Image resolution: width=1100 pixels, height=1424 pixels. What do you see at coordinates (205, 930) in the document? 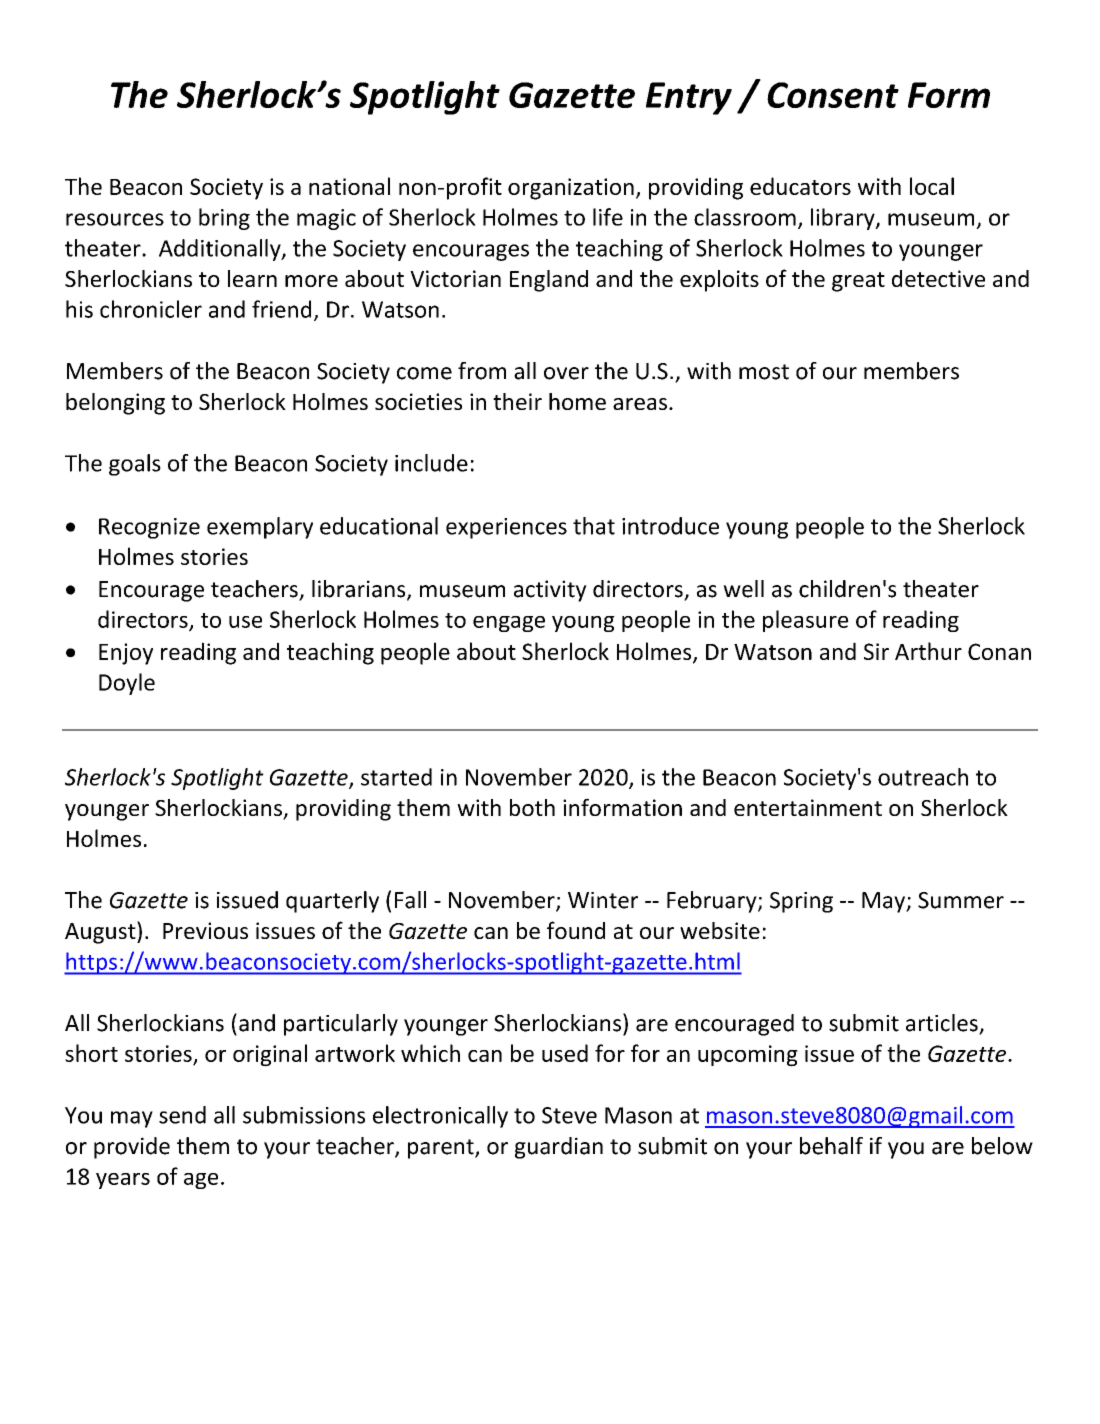
I see `Previous` at bounding box center [205, 930].
